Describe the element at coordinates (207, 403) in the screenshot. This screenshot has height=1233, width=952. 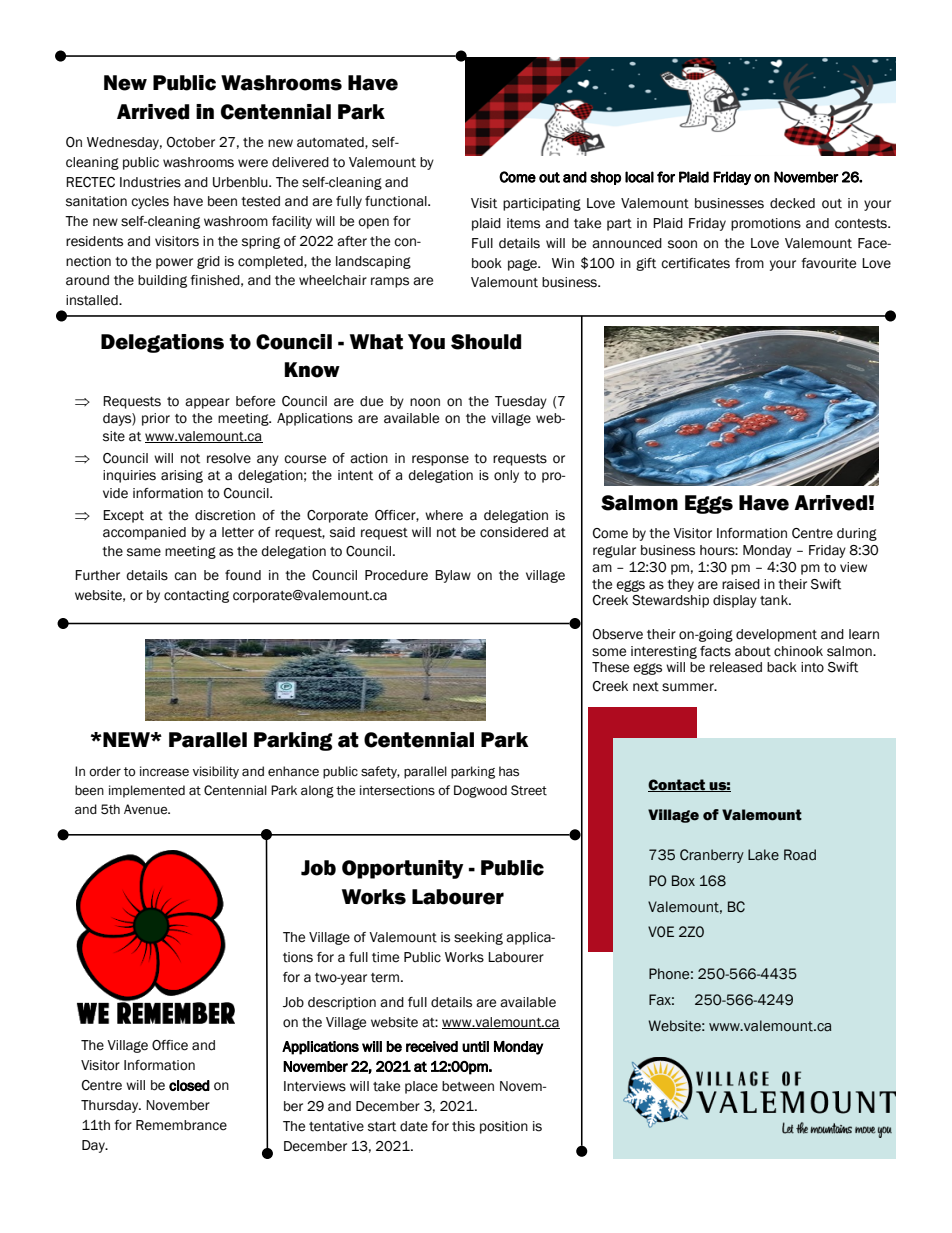
I see `appear` at that location.
